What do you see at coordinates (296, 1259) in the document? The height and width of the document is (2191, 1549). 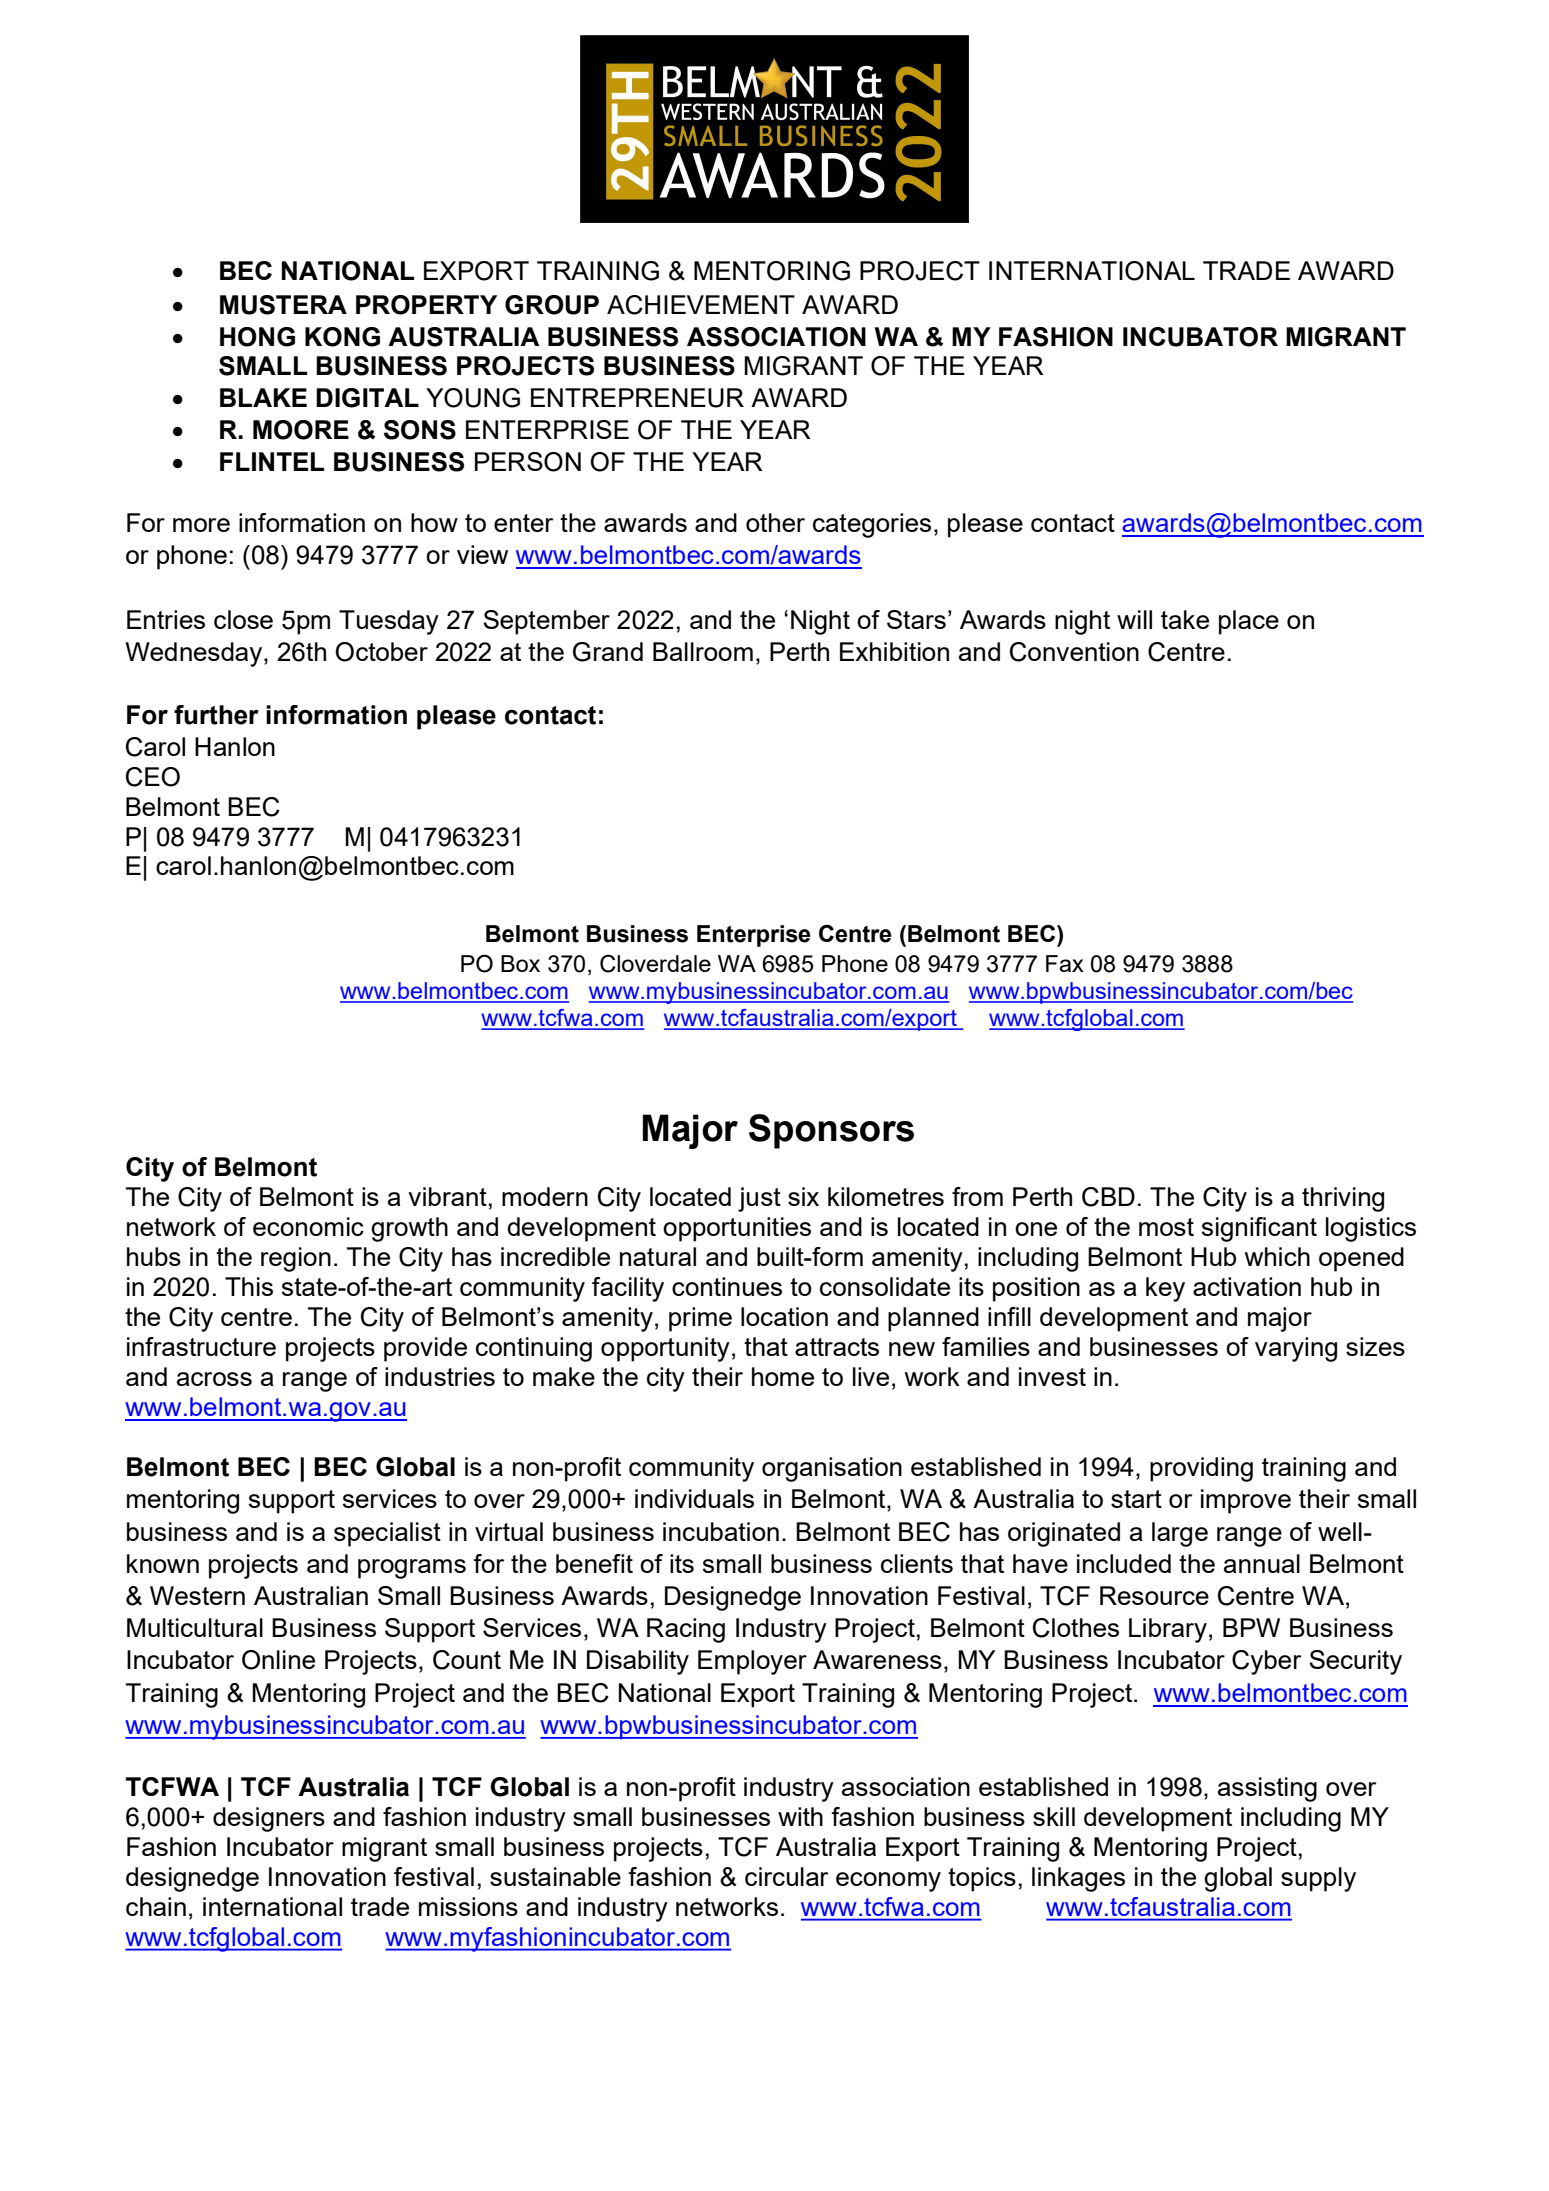 I see `region` at bounding box center [296, 1259].
